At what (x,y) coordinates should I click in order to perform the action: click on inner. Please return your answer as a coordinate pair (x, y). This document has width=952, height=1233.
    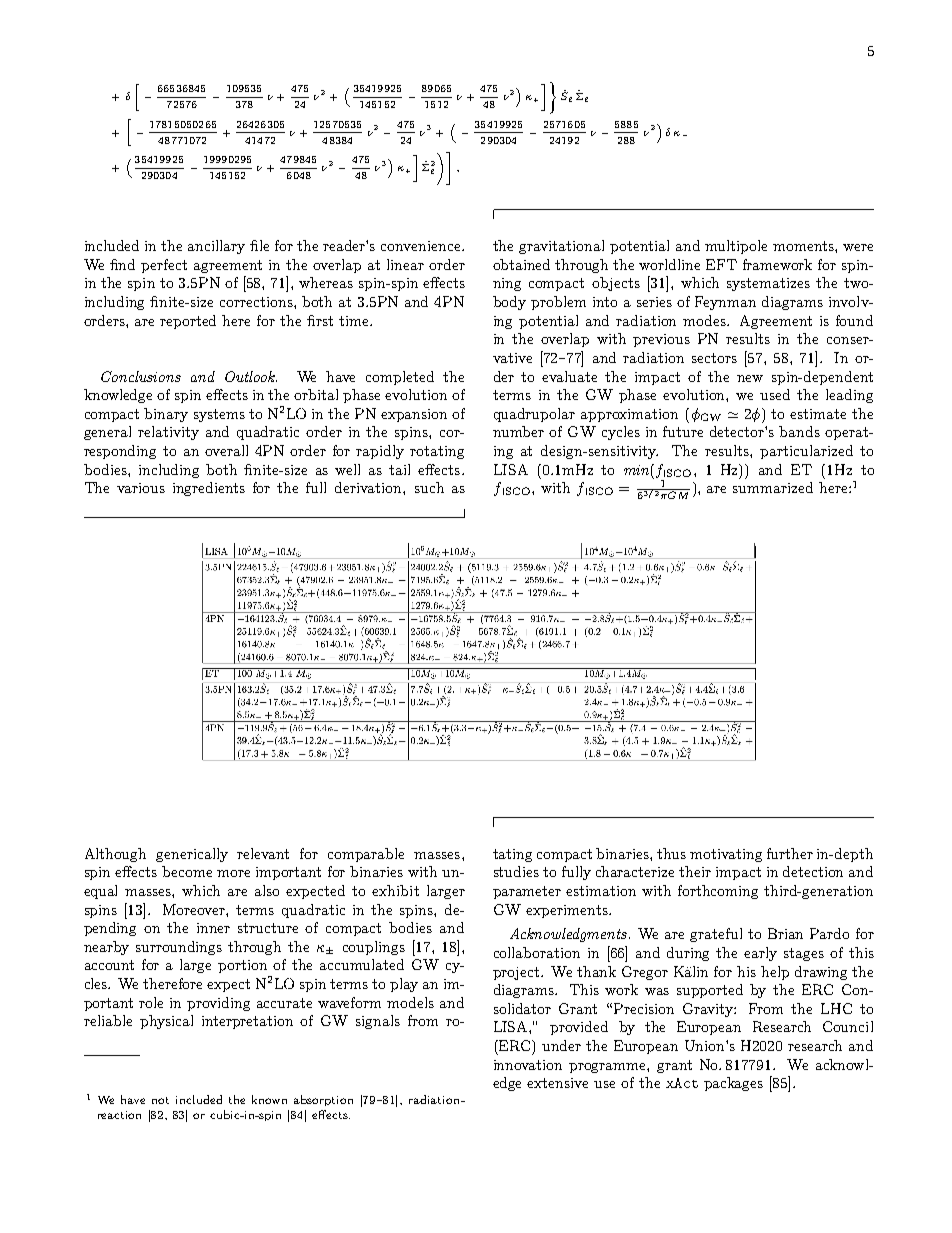
    Looking at the image, I should click on (213, 928).
